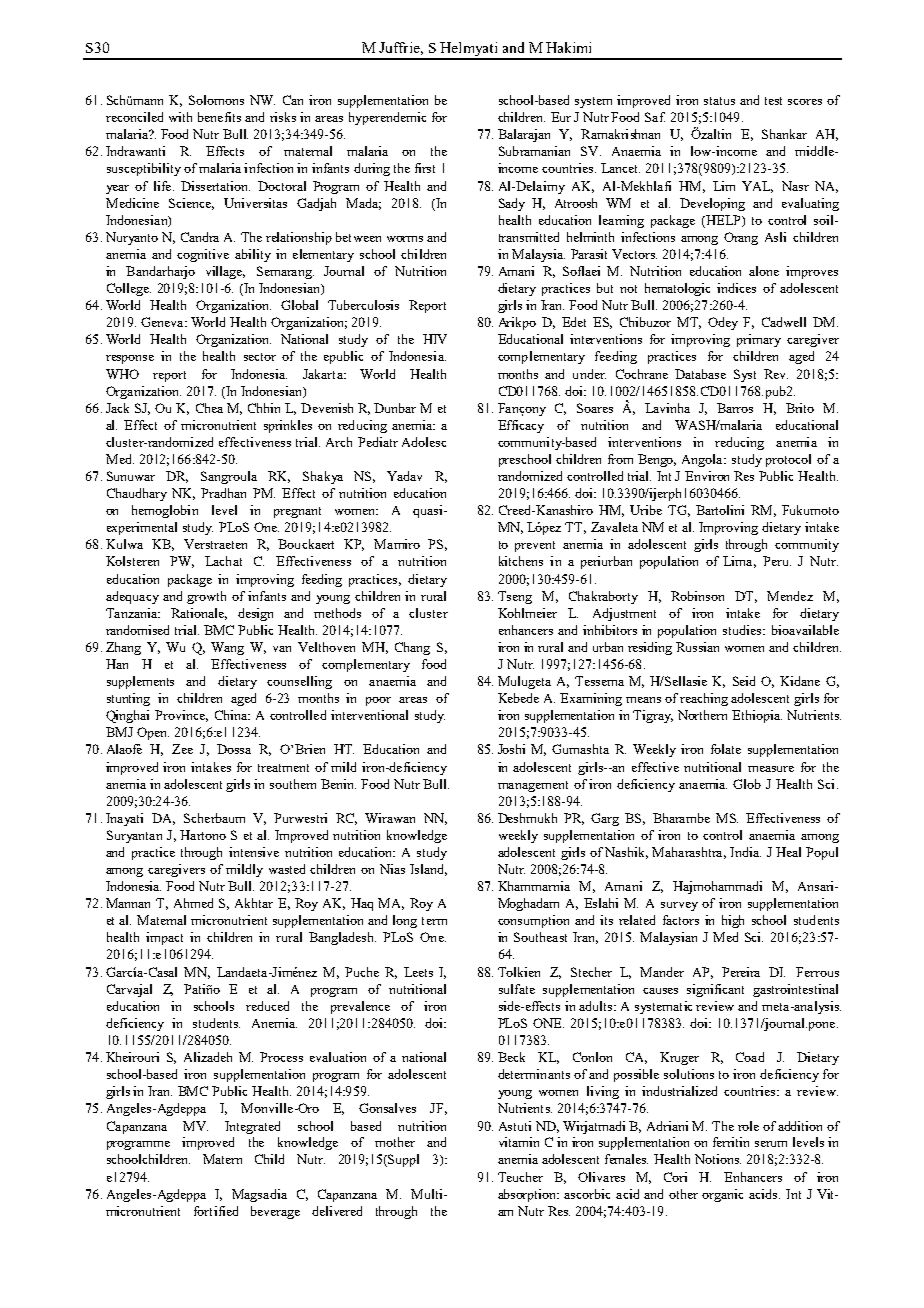 Image resolution: width=924 pixels, height=1308 pixels. Describe the element at coordinates (425, 168) in the screenshot. I see `first` at that location.
